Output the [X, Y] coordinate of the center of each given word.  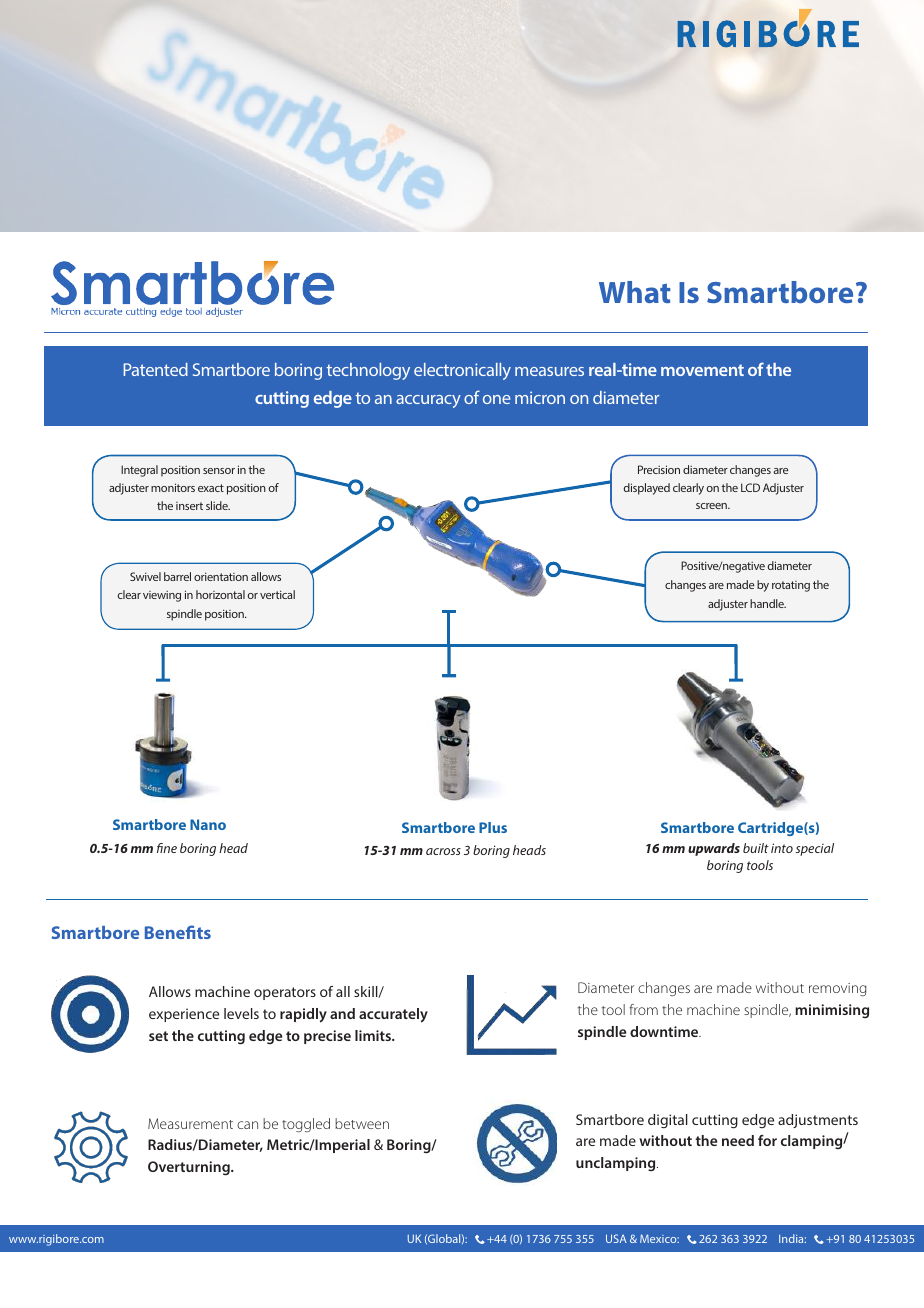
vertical [277, 594]
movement [702, 370]
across [443, 851]
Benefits [178, 932]
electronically [462, 371]
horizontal [220, 594]
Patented [155, 369]
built [756, 848]
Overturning [190, 1168]
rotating [791, 586]
